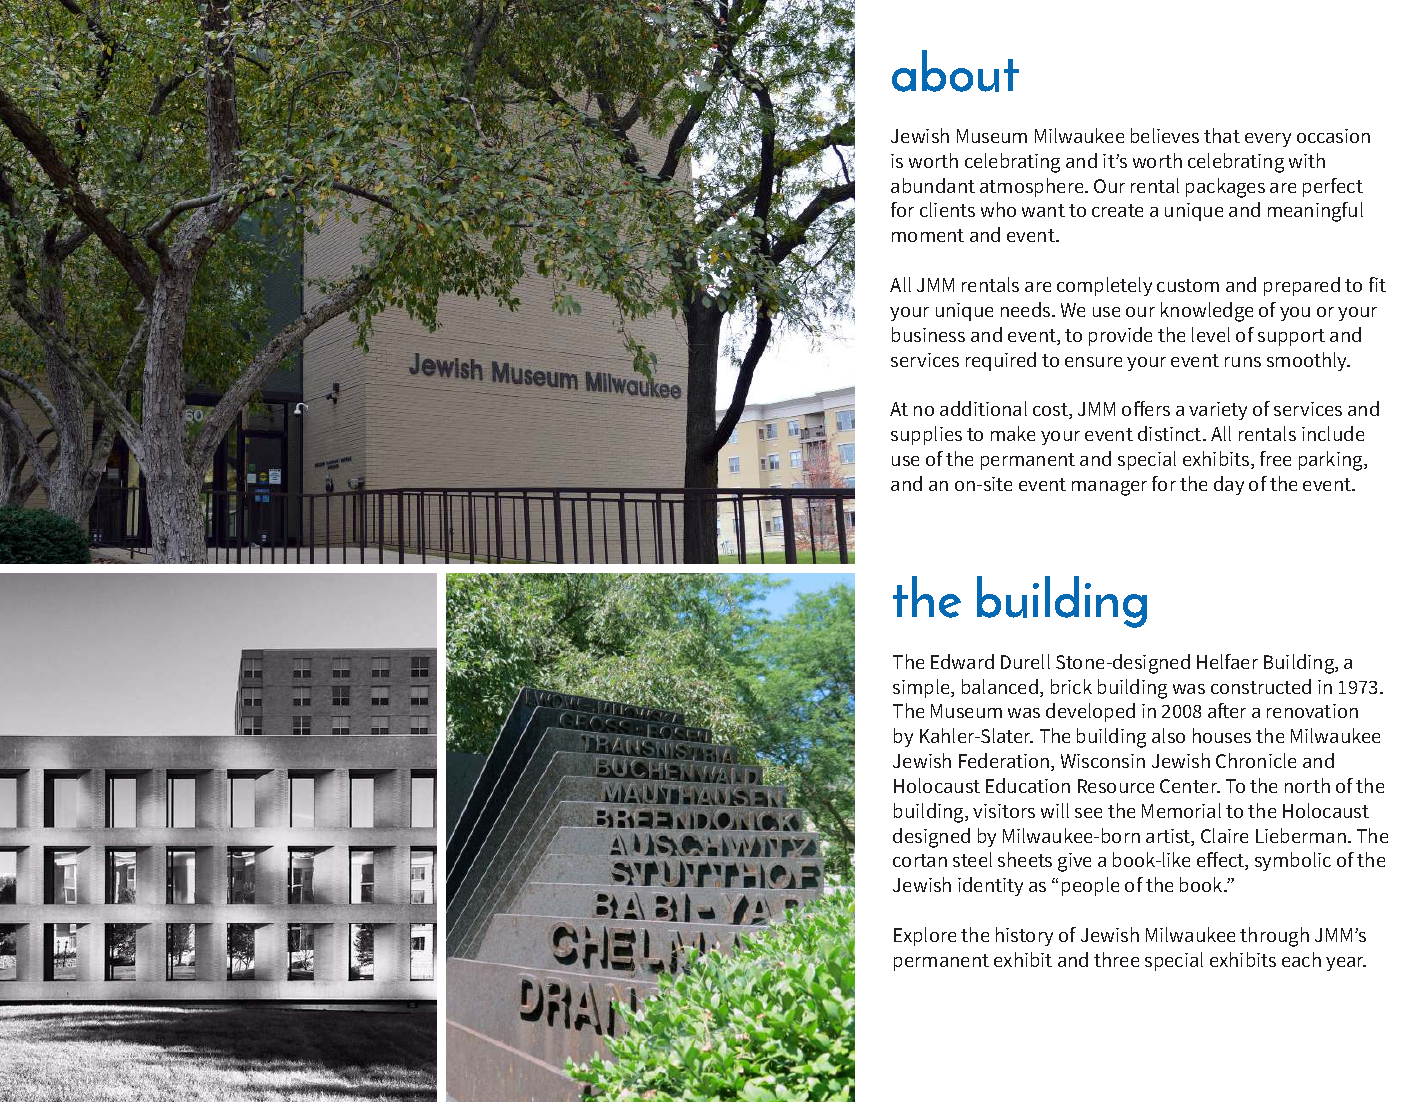  Describe the element at coordinates (962, 661) in the page. I see `Edward` at that location.
